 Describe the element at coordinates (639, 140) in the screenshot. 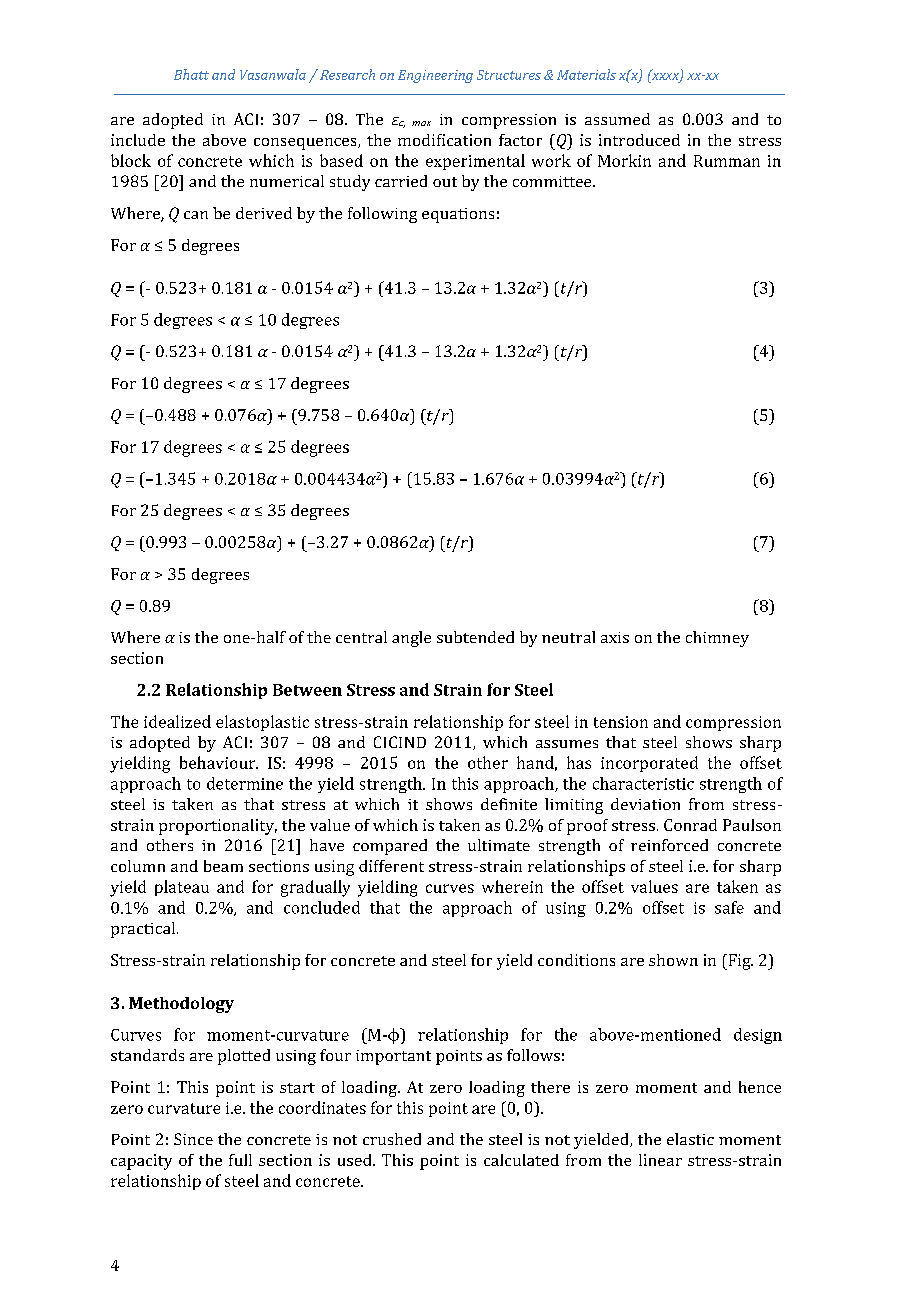

I see `introduced` at that location.
